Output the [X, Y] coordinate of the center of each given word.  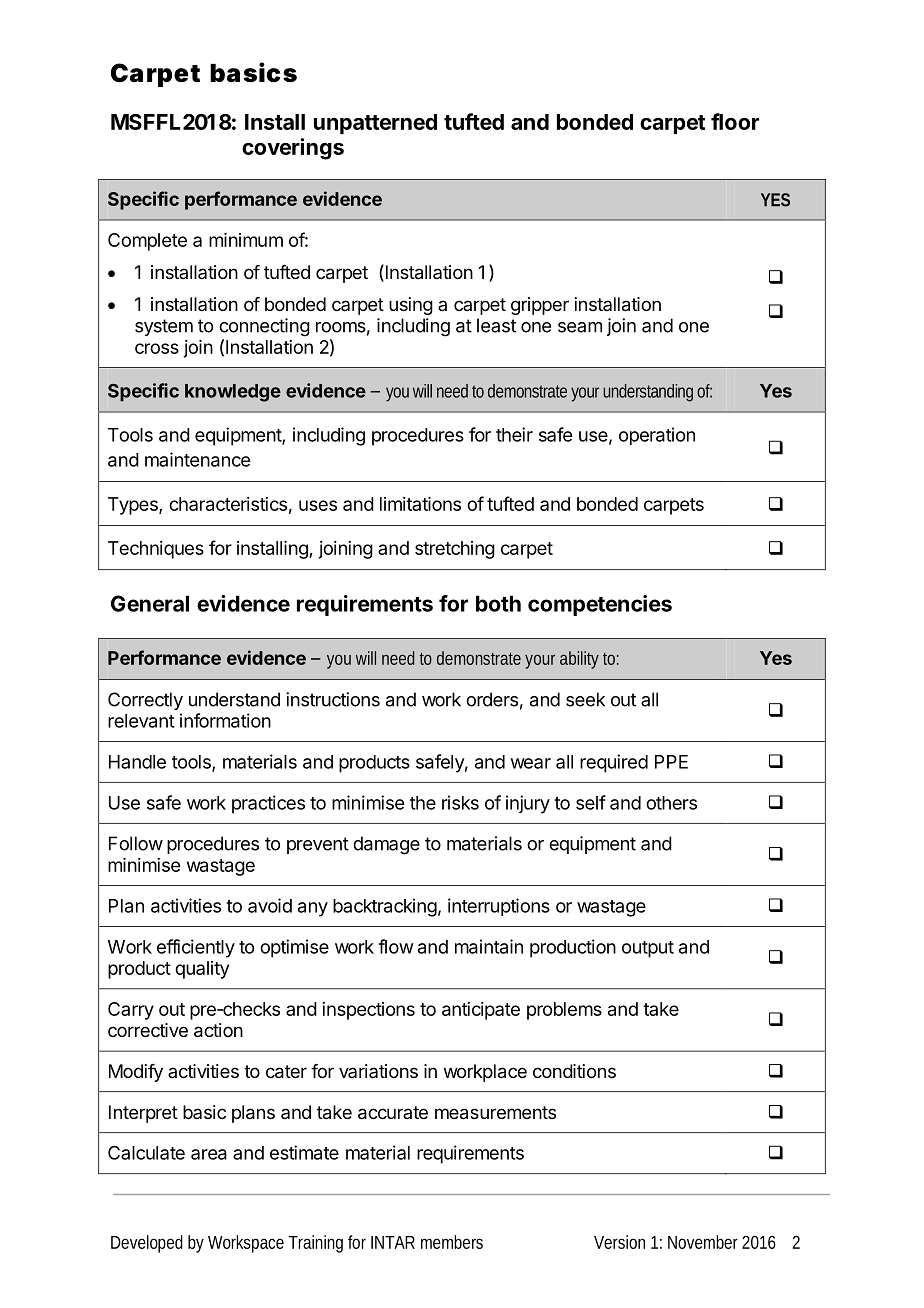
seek [585, 699]
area [209, 1154]
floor [735, 121]
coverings [293, 149]
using [411, 306]
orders [492, 699]
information [225, 720]
